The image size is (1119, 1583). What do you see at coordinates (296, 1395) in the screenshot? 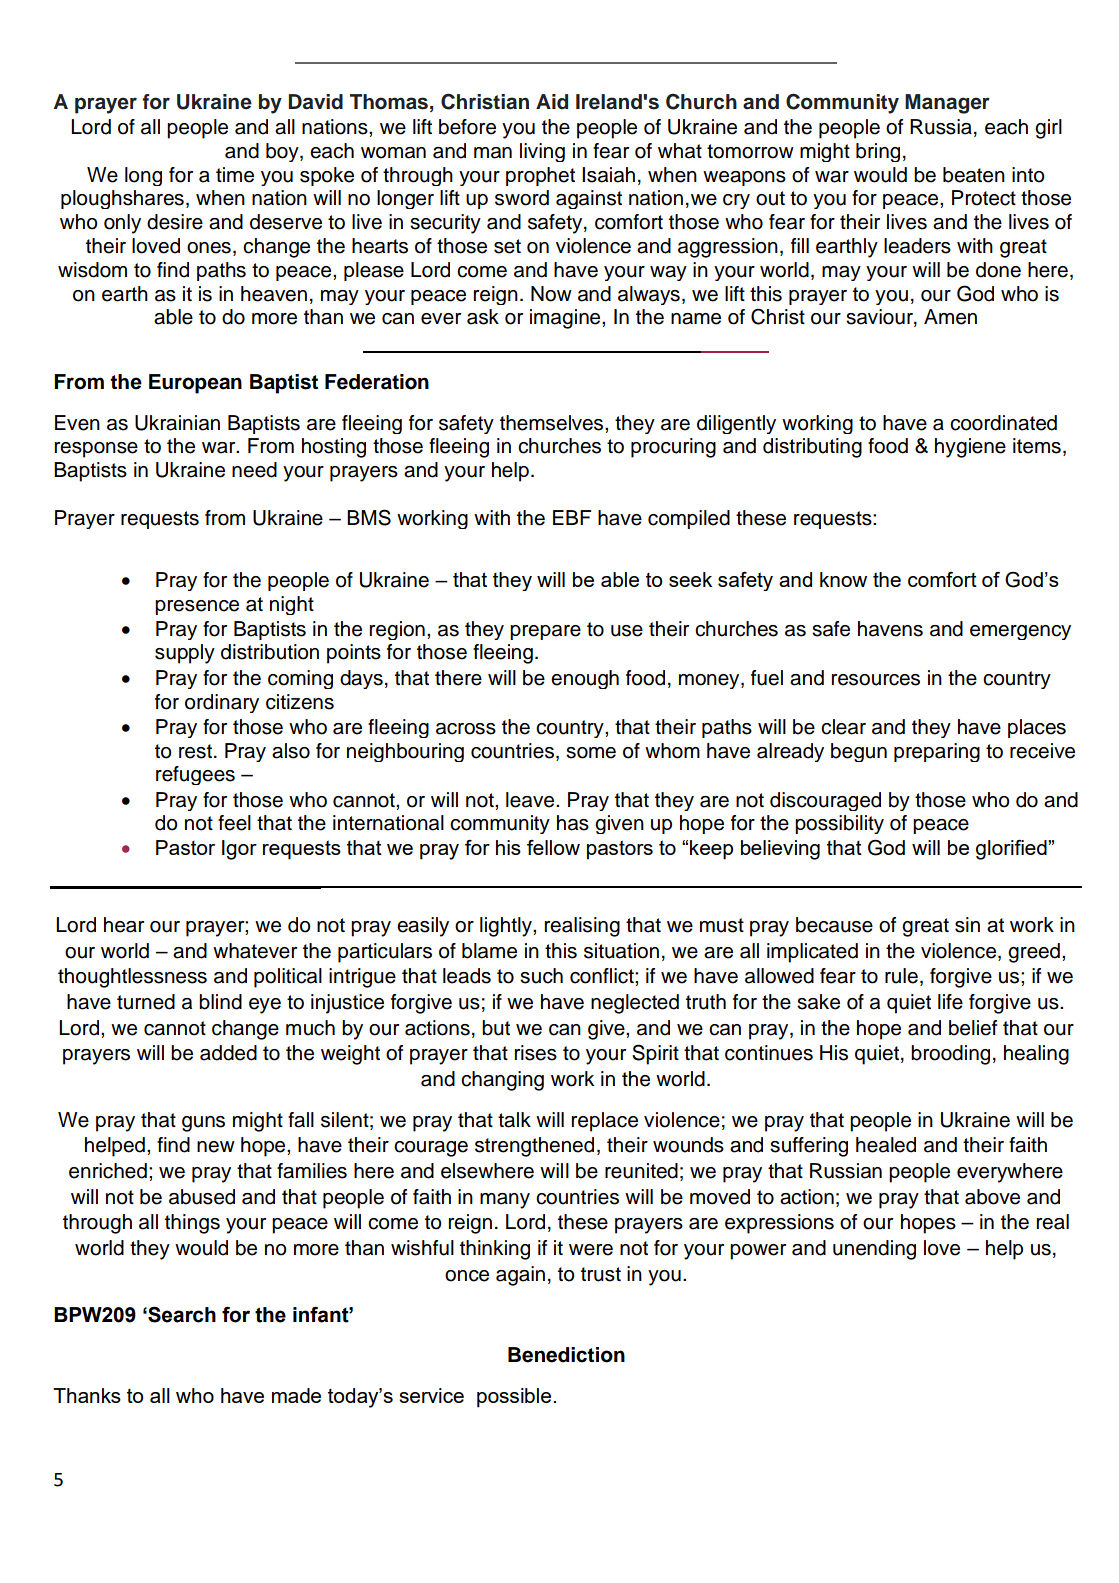
I see `made` at bounding box center [296, 1395].
